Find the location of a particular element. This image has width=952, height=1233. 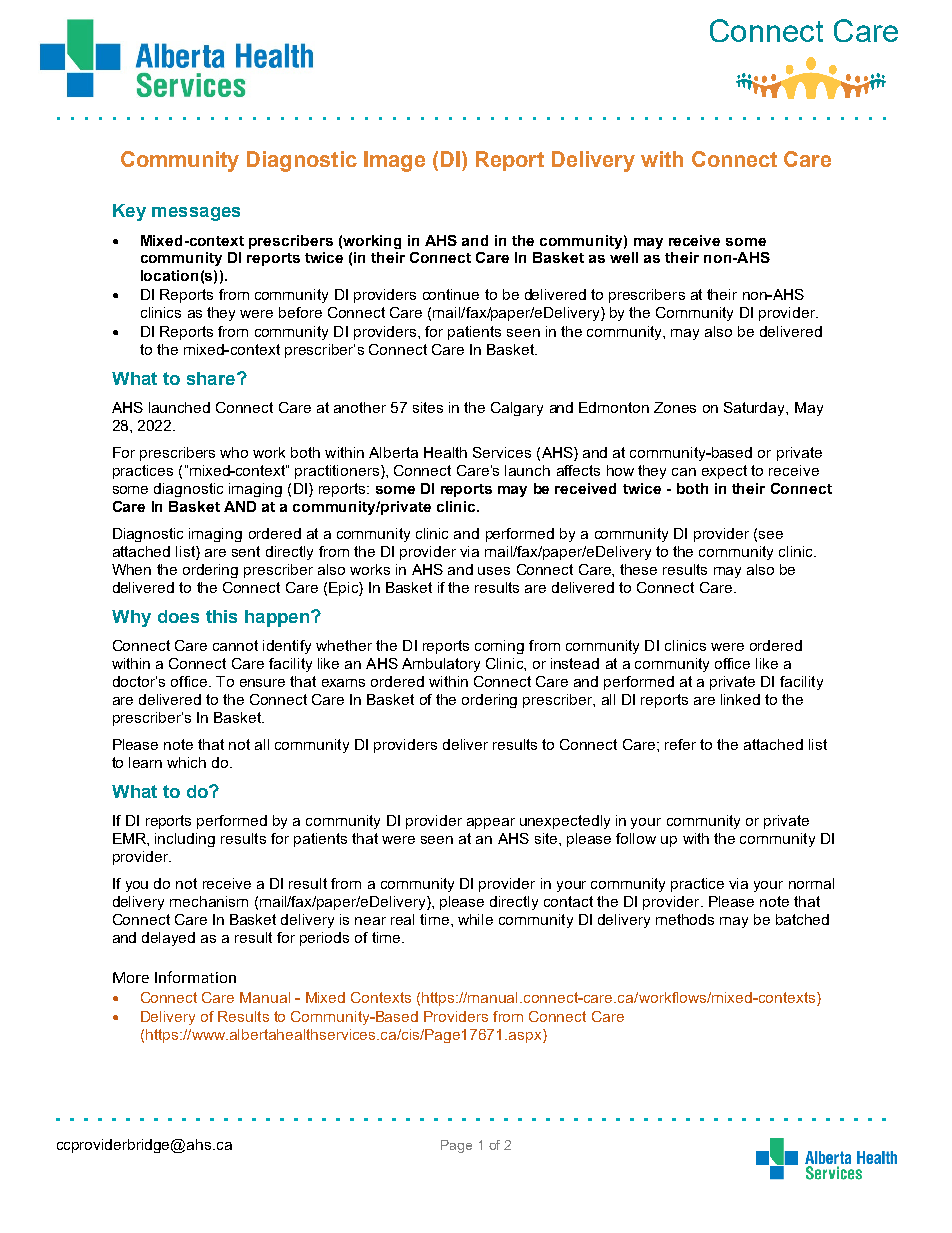

Information is located at coordinates (195, 977).
